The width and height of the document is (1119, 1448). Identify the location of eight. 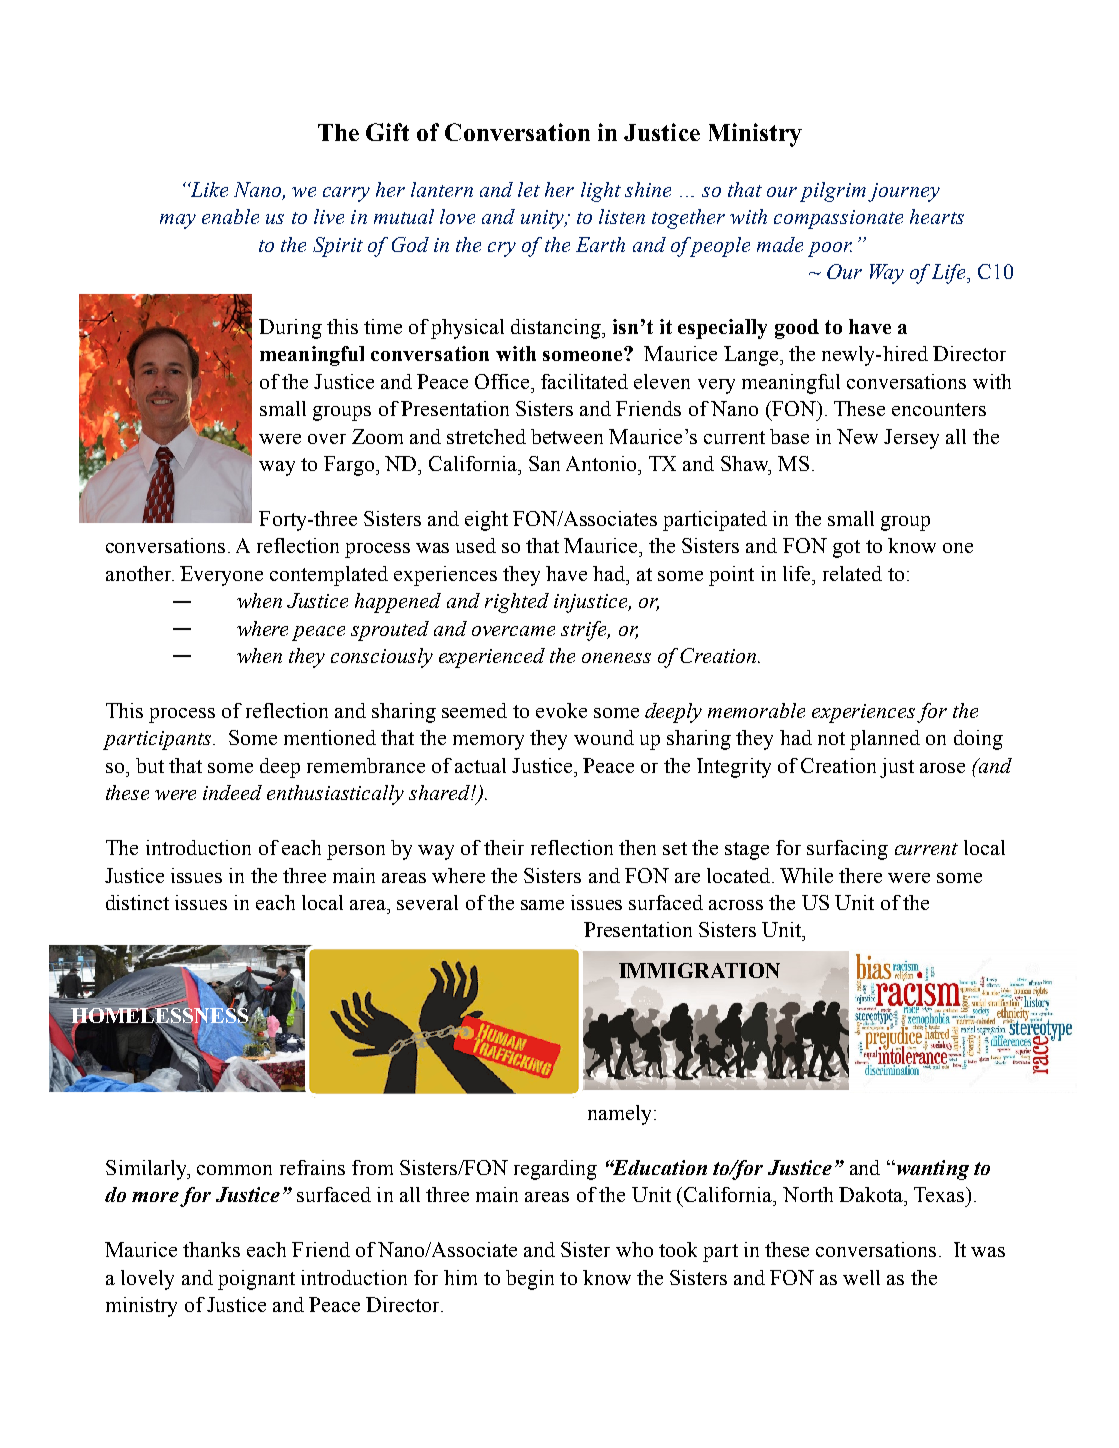
(486, 521).
